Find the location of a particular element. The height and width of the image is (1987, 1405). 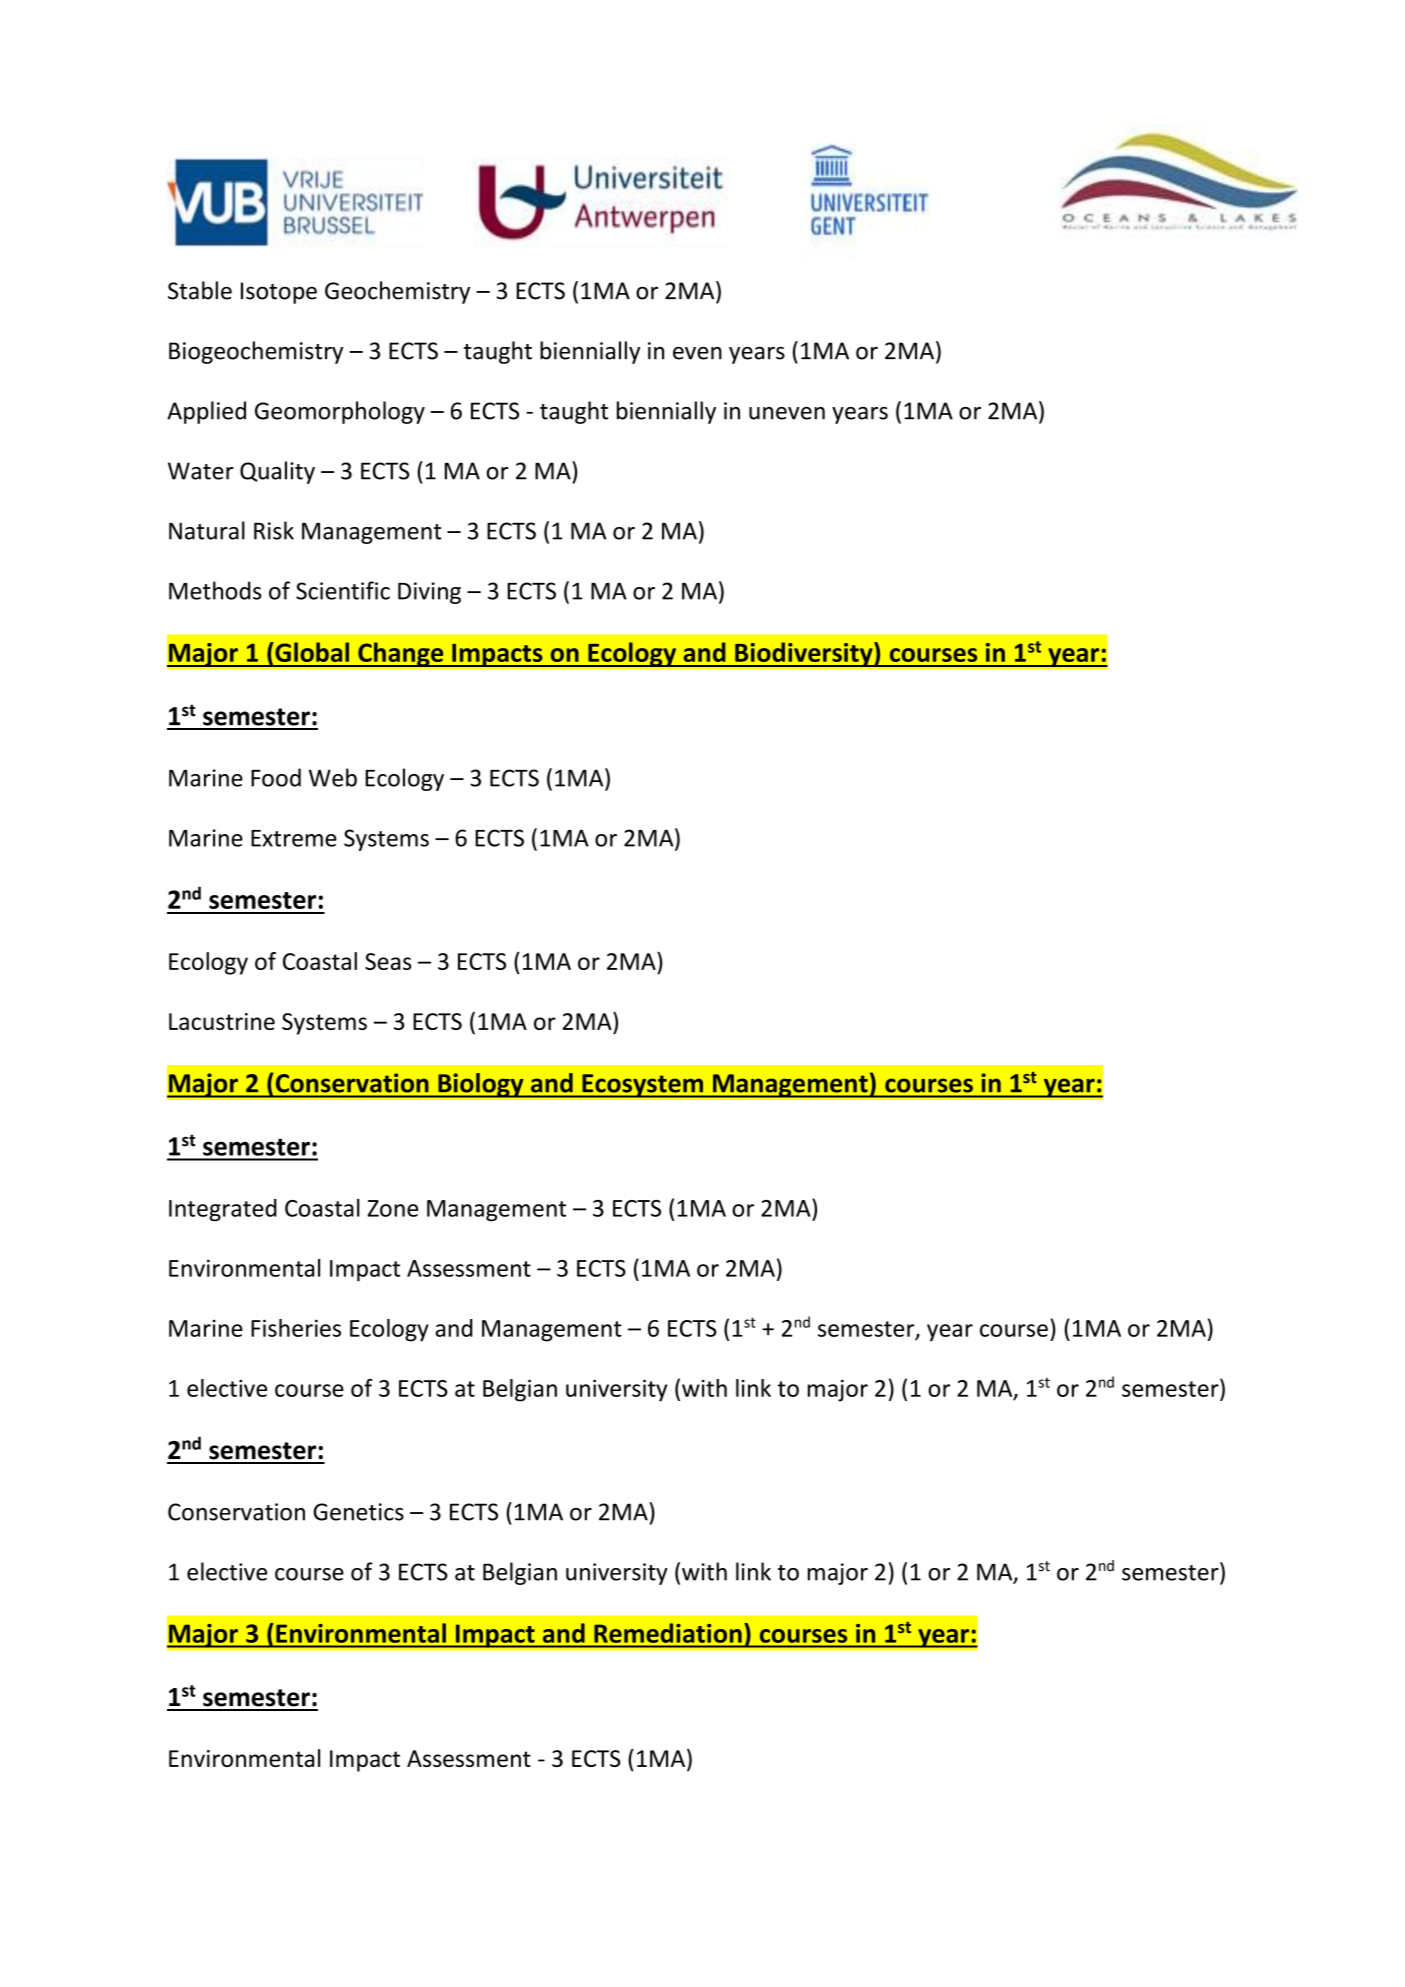

Geomorphology is located at coordinates (340, 412).
